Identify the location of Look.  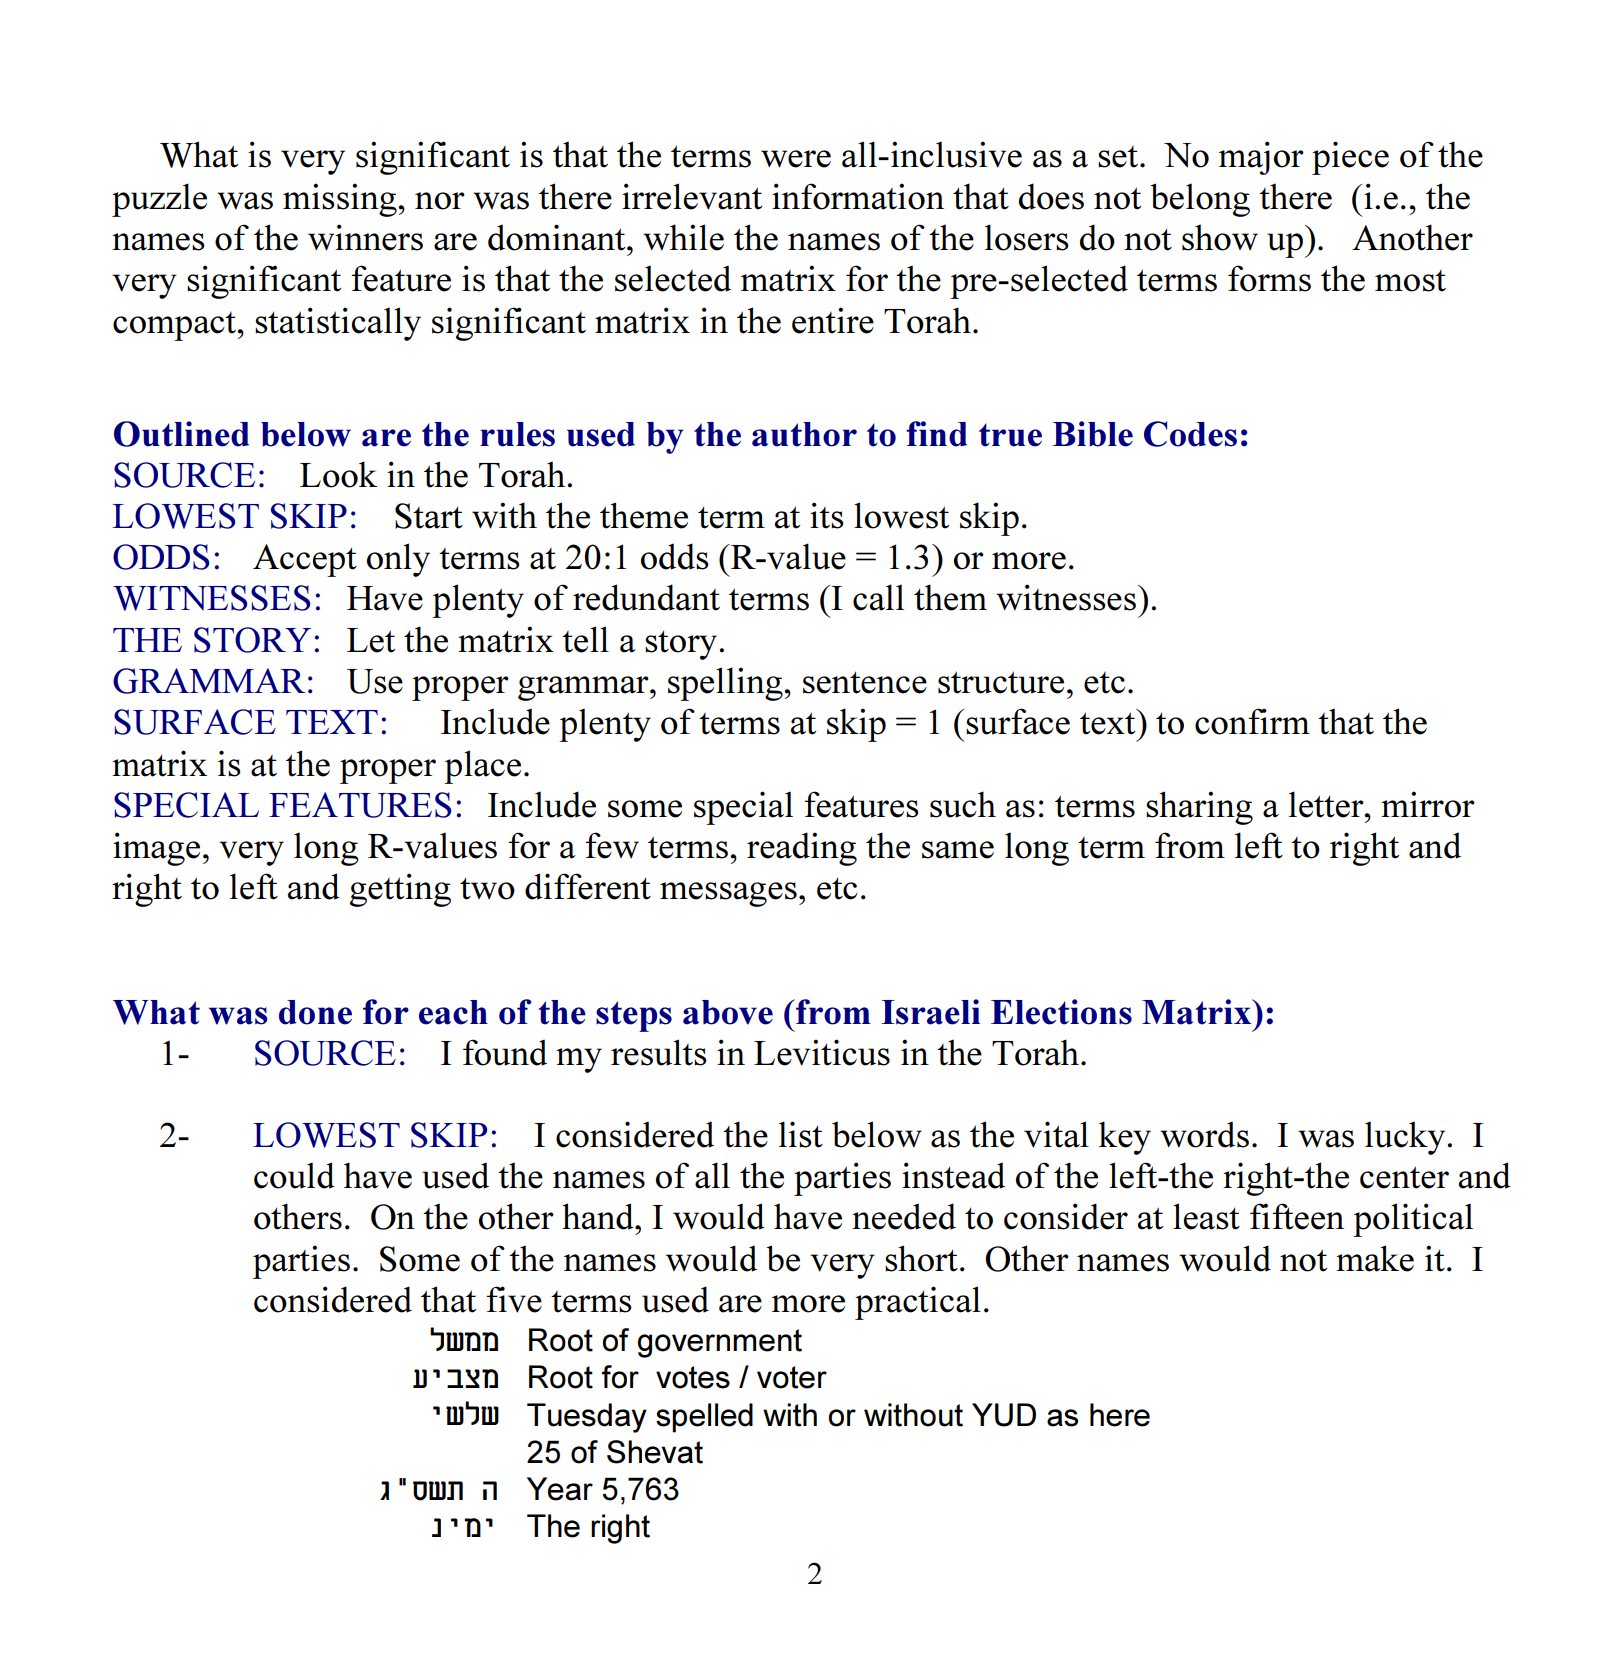
(339, 474).
